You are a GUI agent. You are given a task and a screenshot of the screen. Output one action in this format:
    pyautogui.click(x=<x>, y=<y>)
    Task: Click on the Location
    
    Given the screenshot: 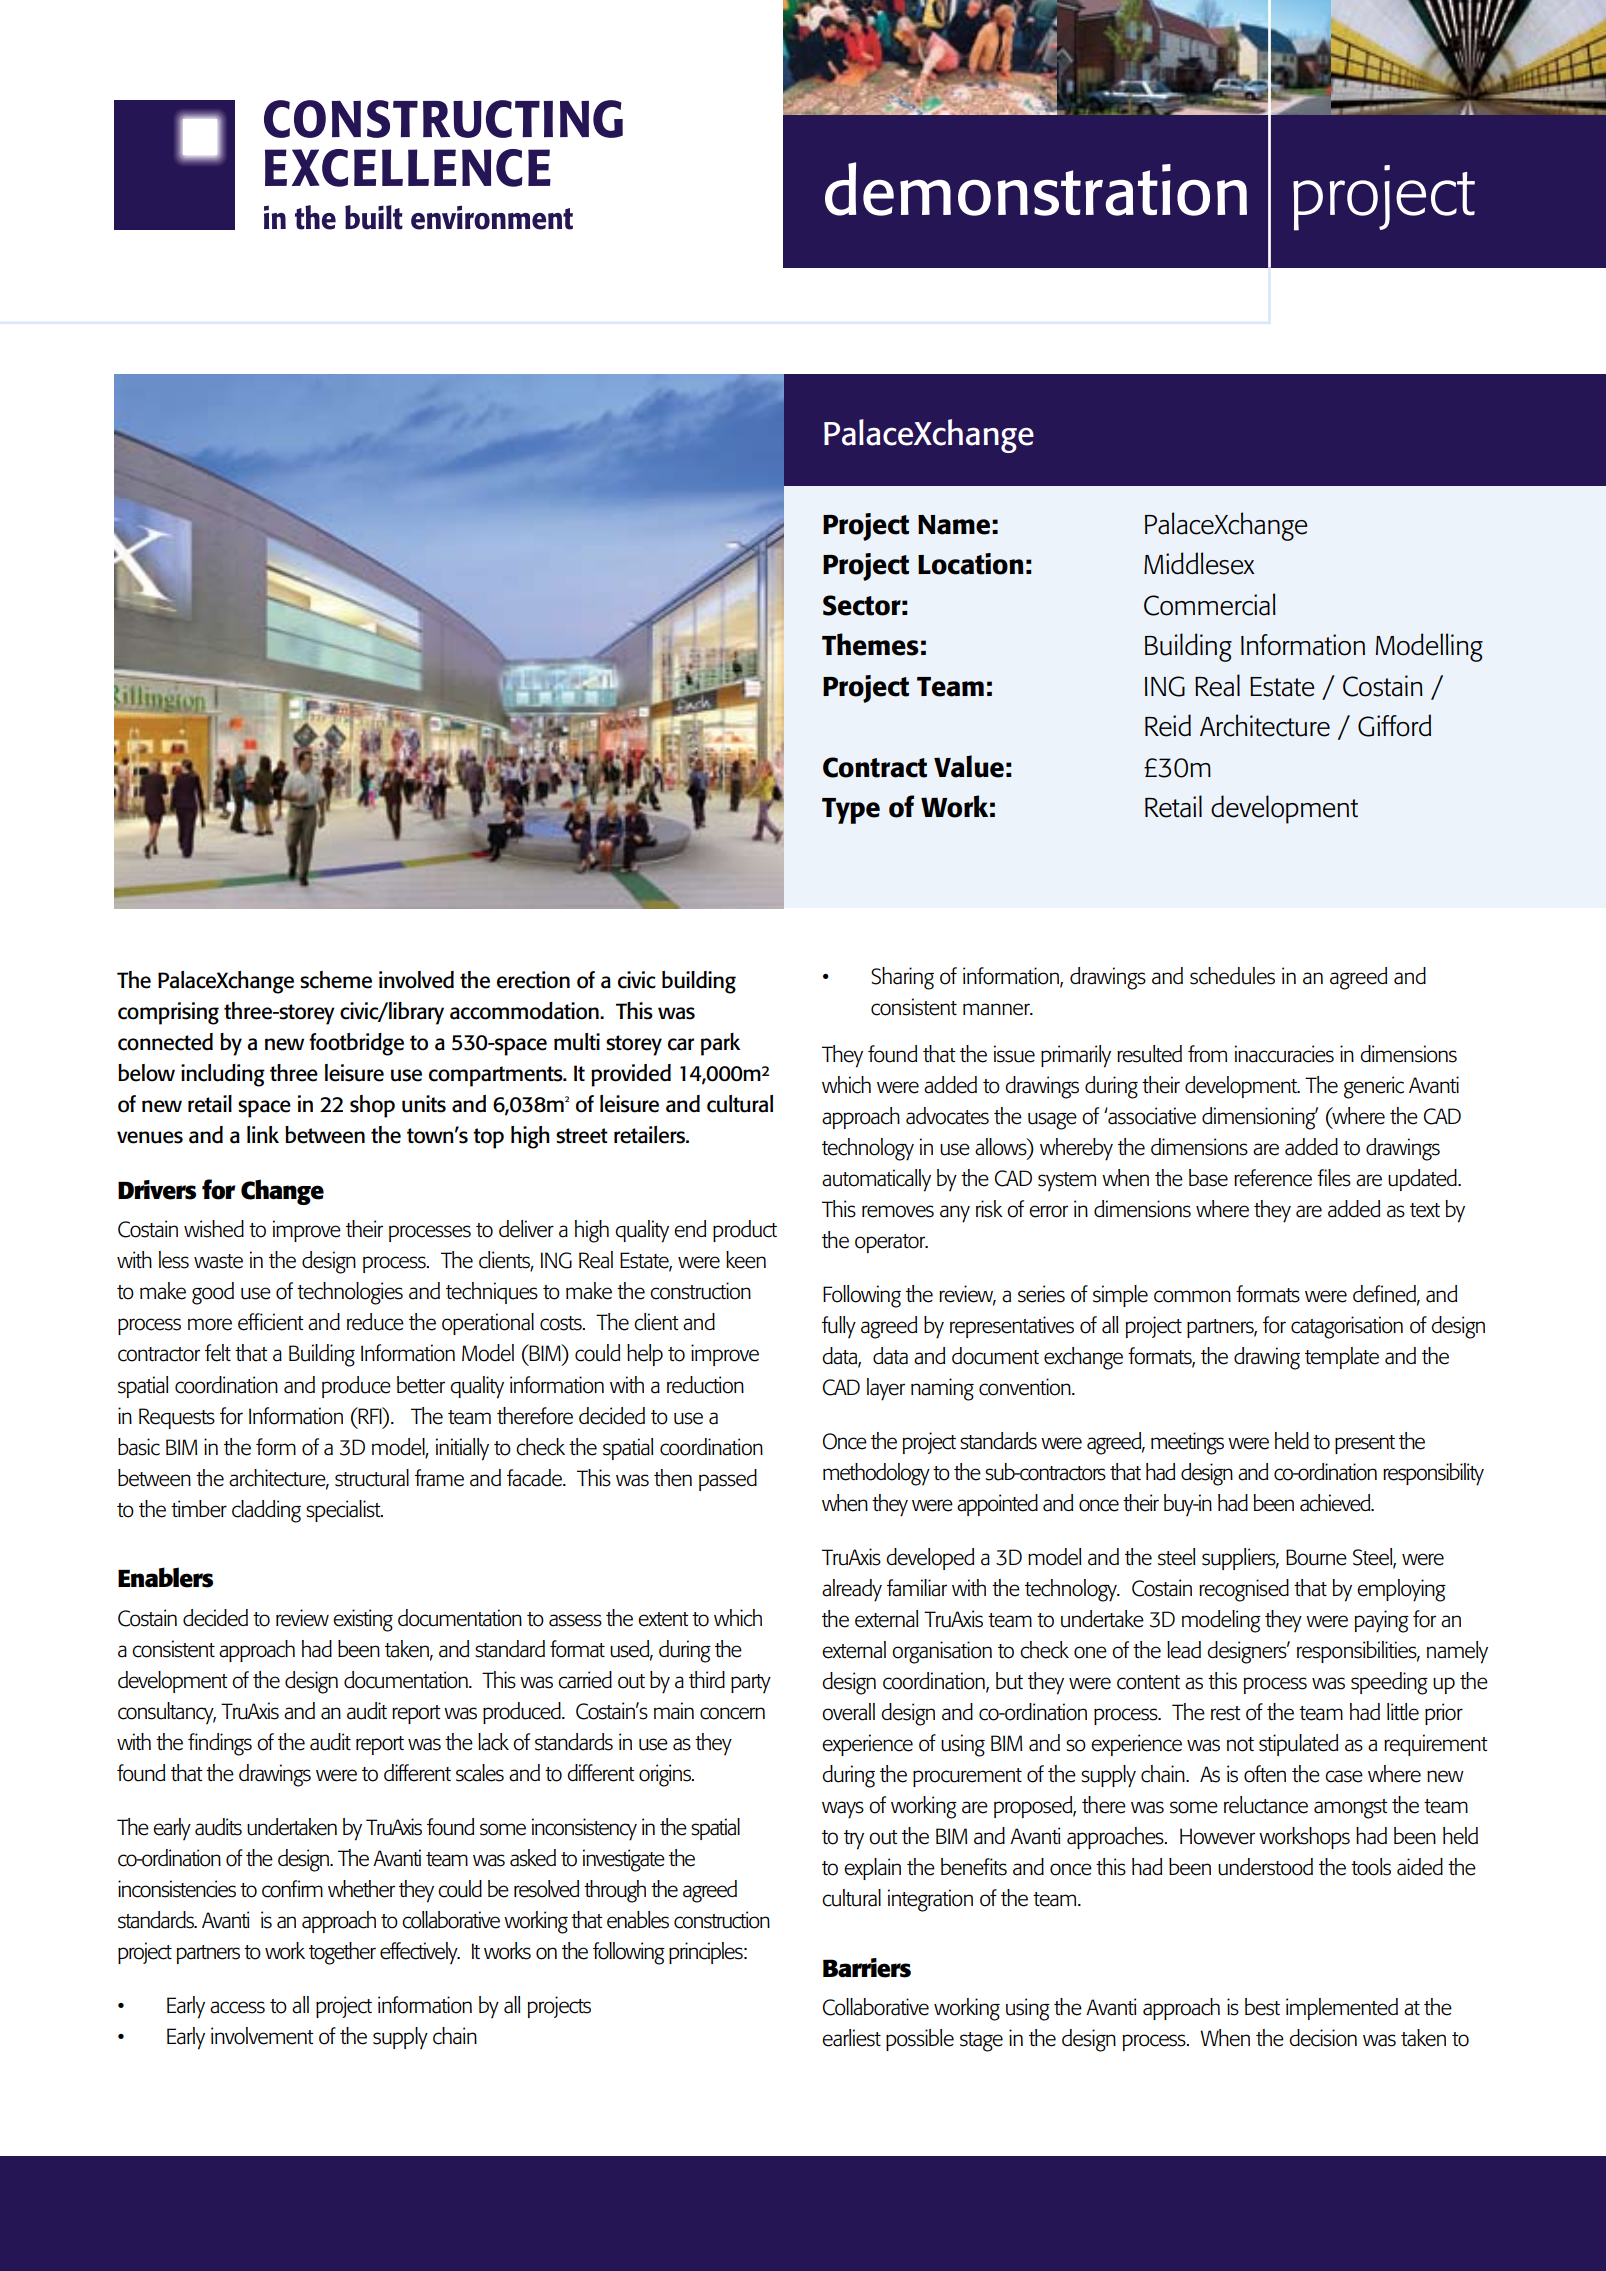 What is the action you would take?
    pyautogui.click(x=971, y=564)
